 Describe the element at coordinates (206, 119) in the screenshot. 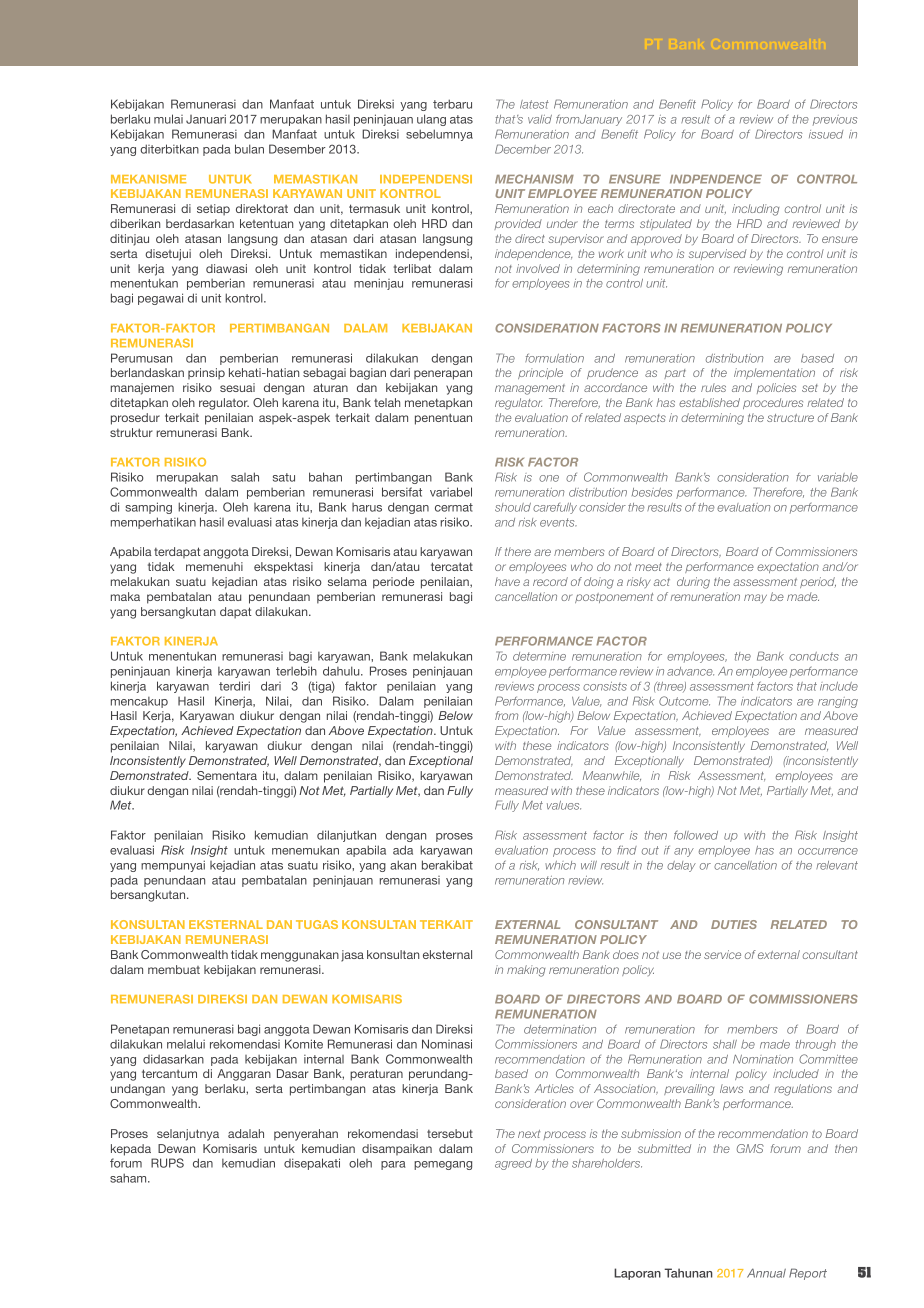

I see `Januari` at that location.
